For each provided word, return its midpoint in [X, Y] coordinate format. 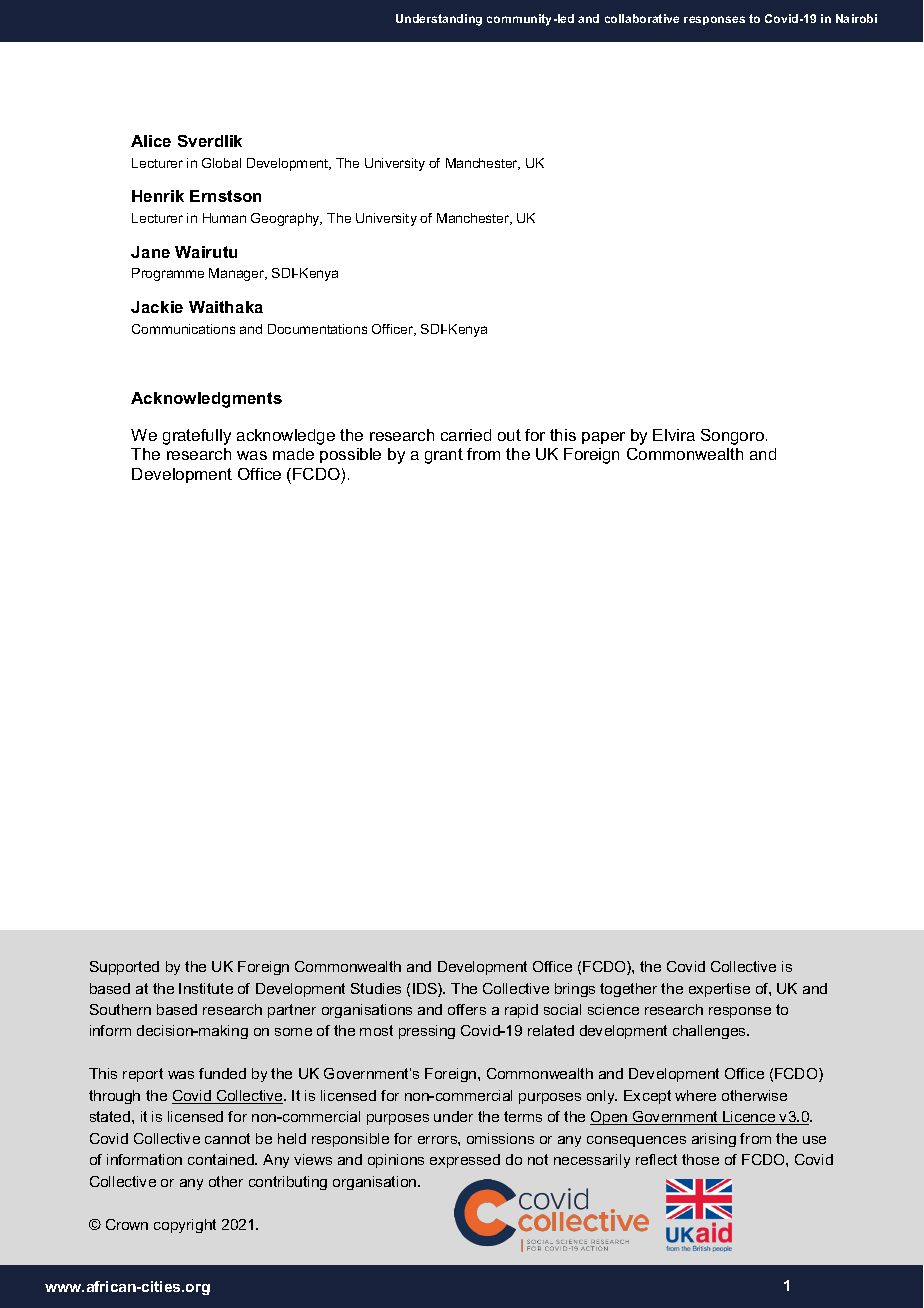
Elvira [674, 435]
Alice [151, 141]
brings [575, 990]
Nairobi [856, 18]
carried [466, 435]
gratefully [197, 437]
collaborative [642, 18]
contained [222, 1159]
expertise [719, 990]
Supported [124, 968]
